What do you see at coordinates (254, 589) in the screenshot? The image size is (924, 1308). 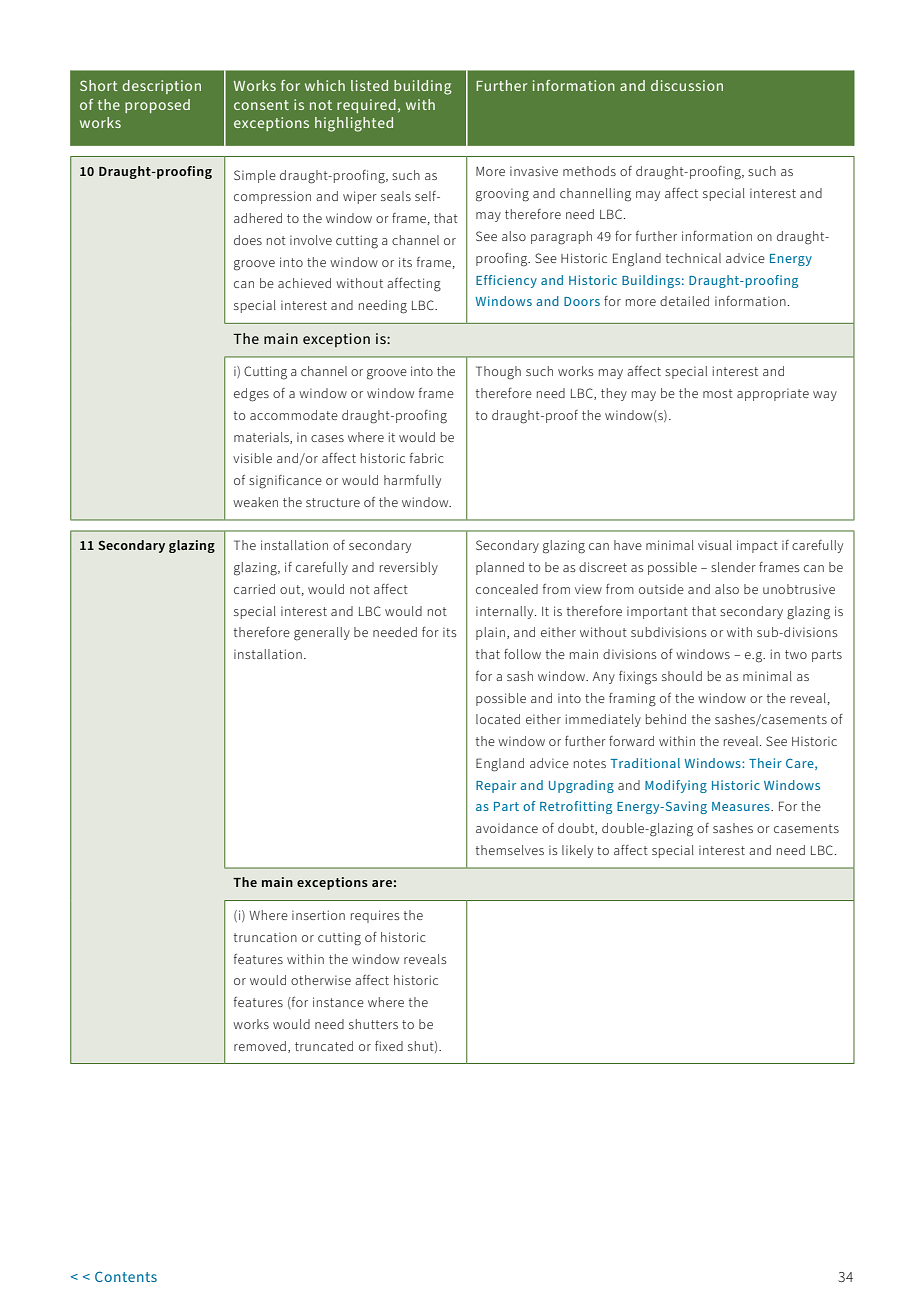 I see `carried` at bounding box center [254, 589].
